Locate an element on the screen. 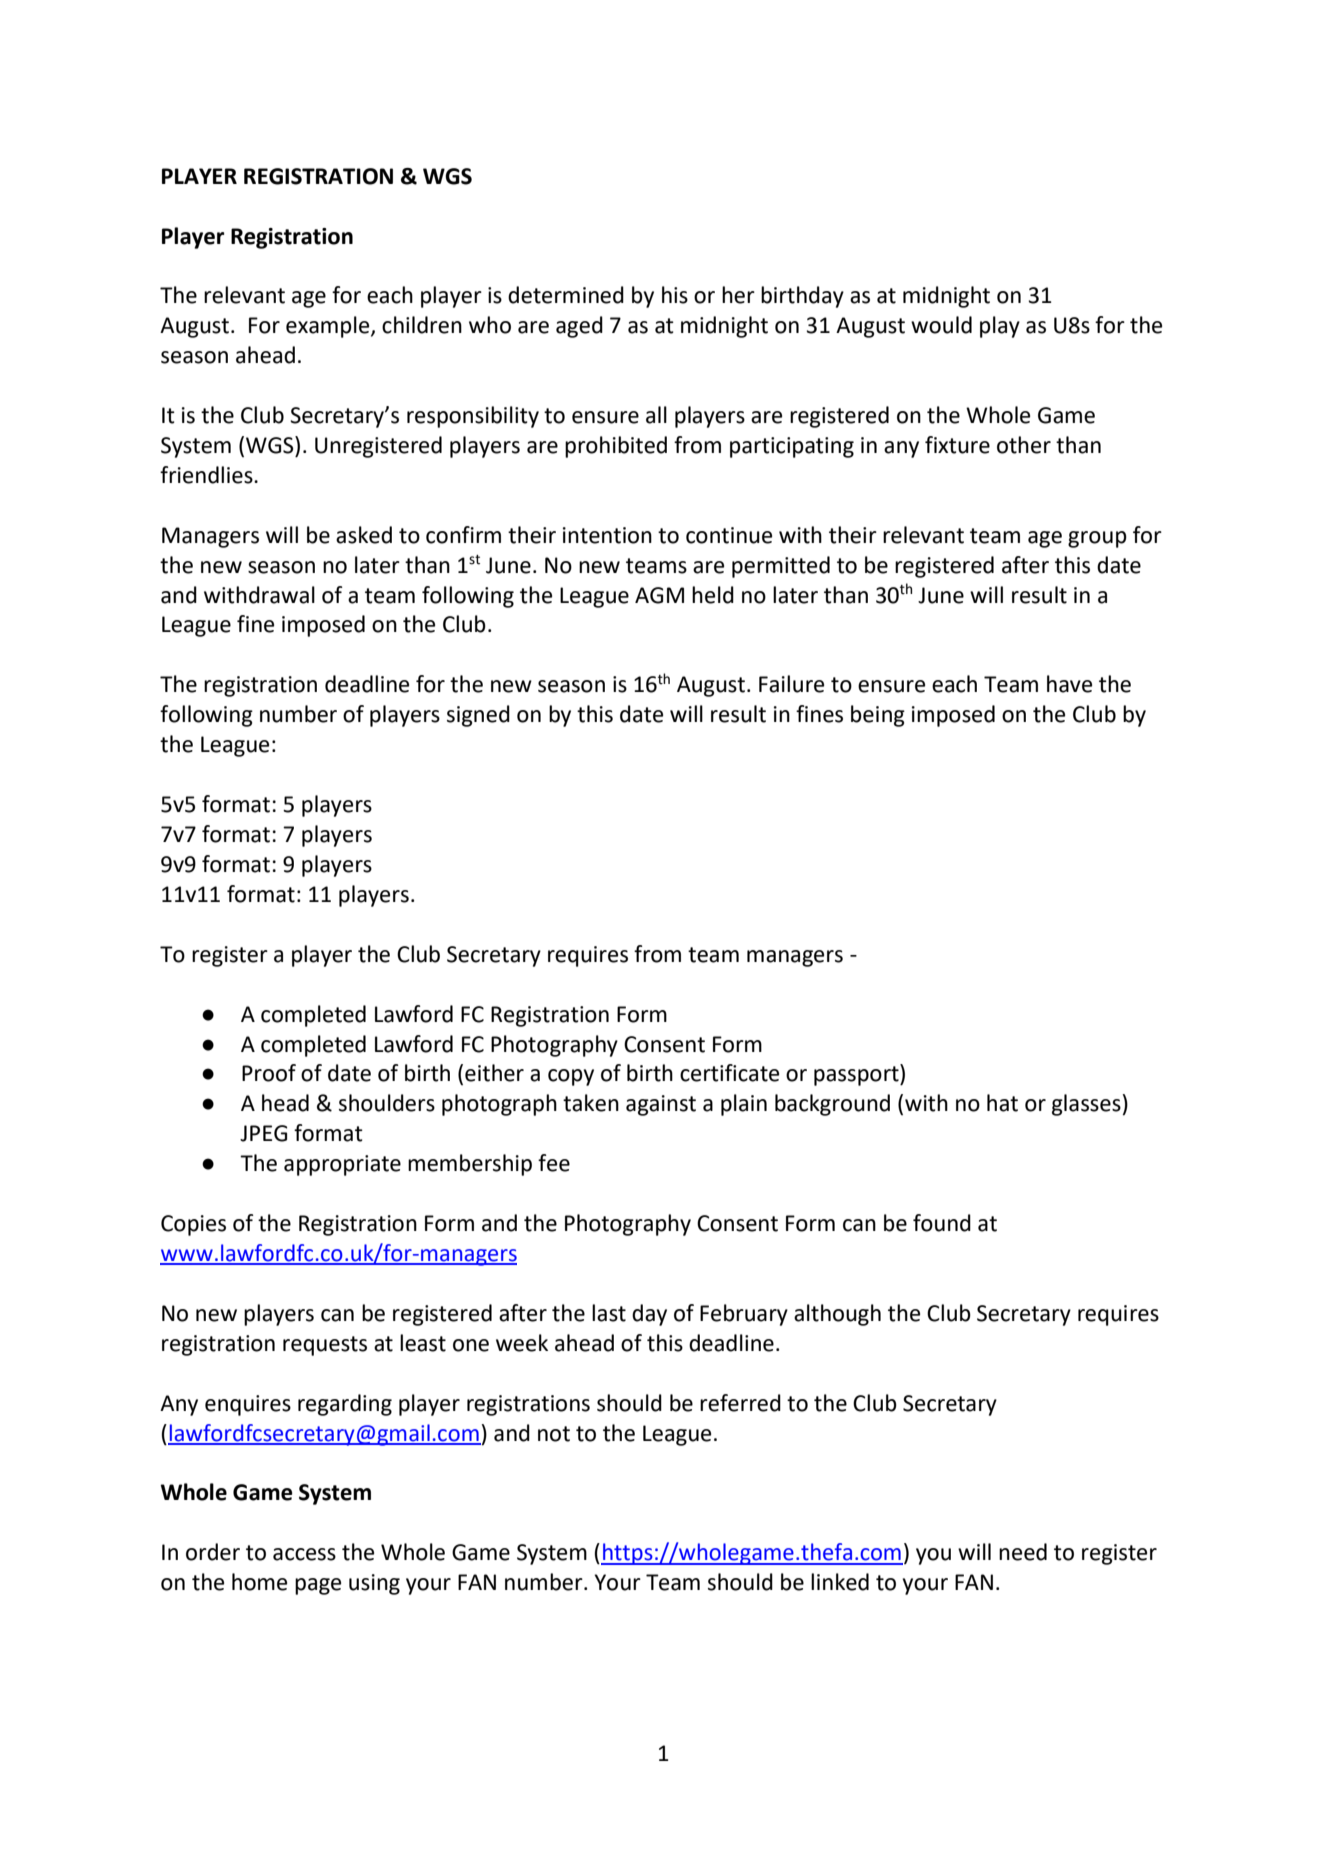  Failure is located at coordinates (791, 684).
